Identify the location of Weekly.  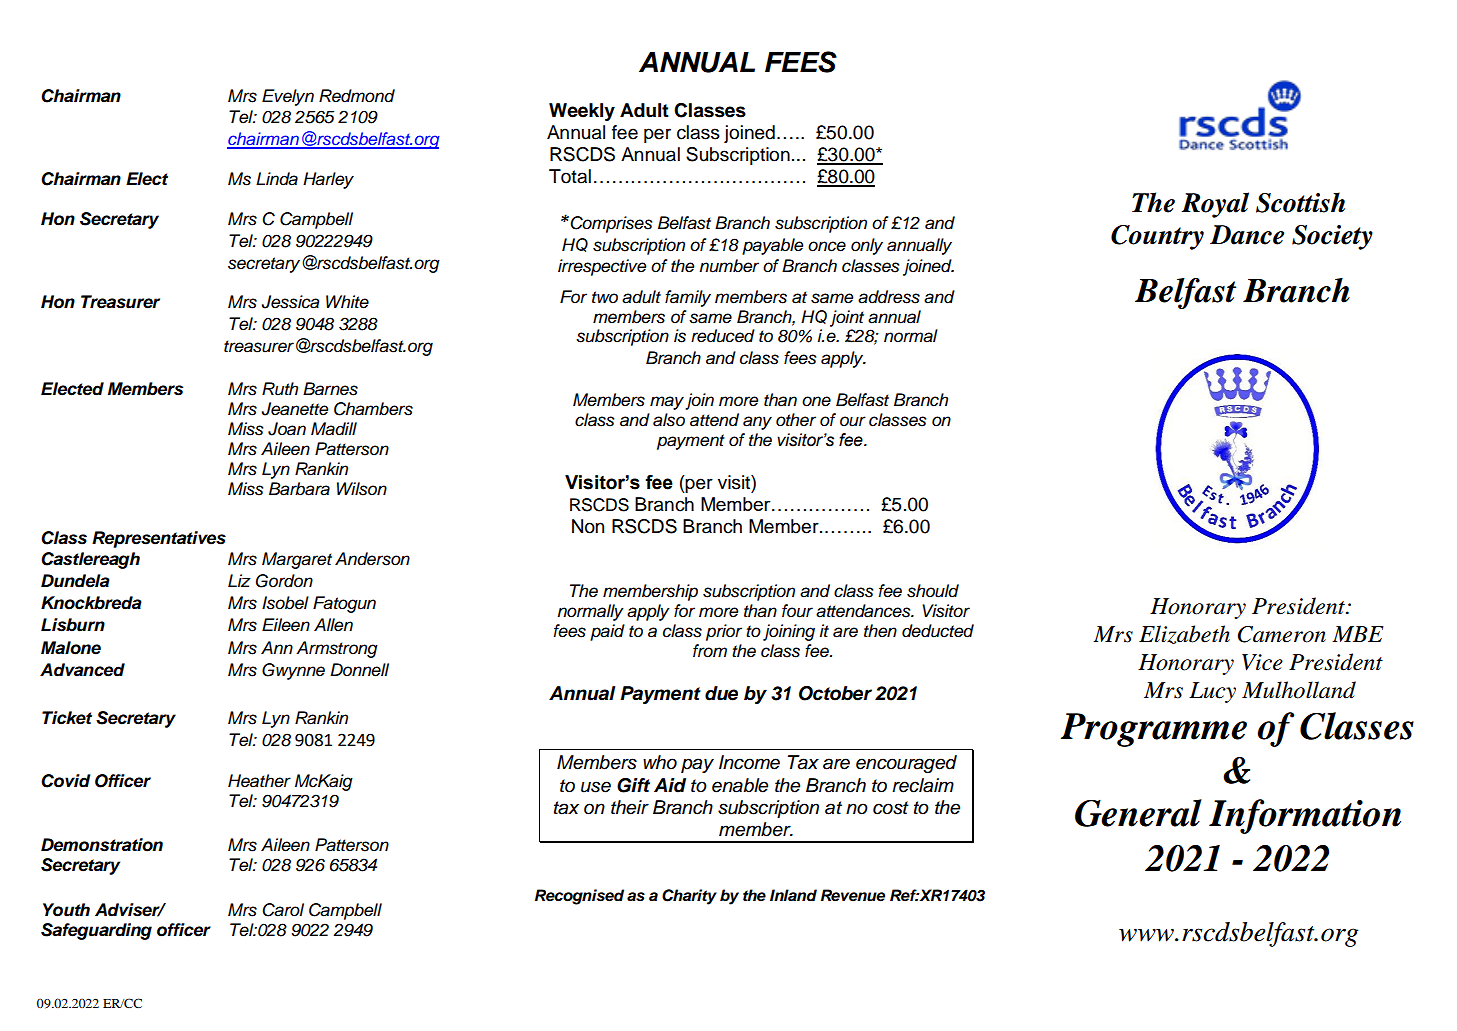
(582, 112).
